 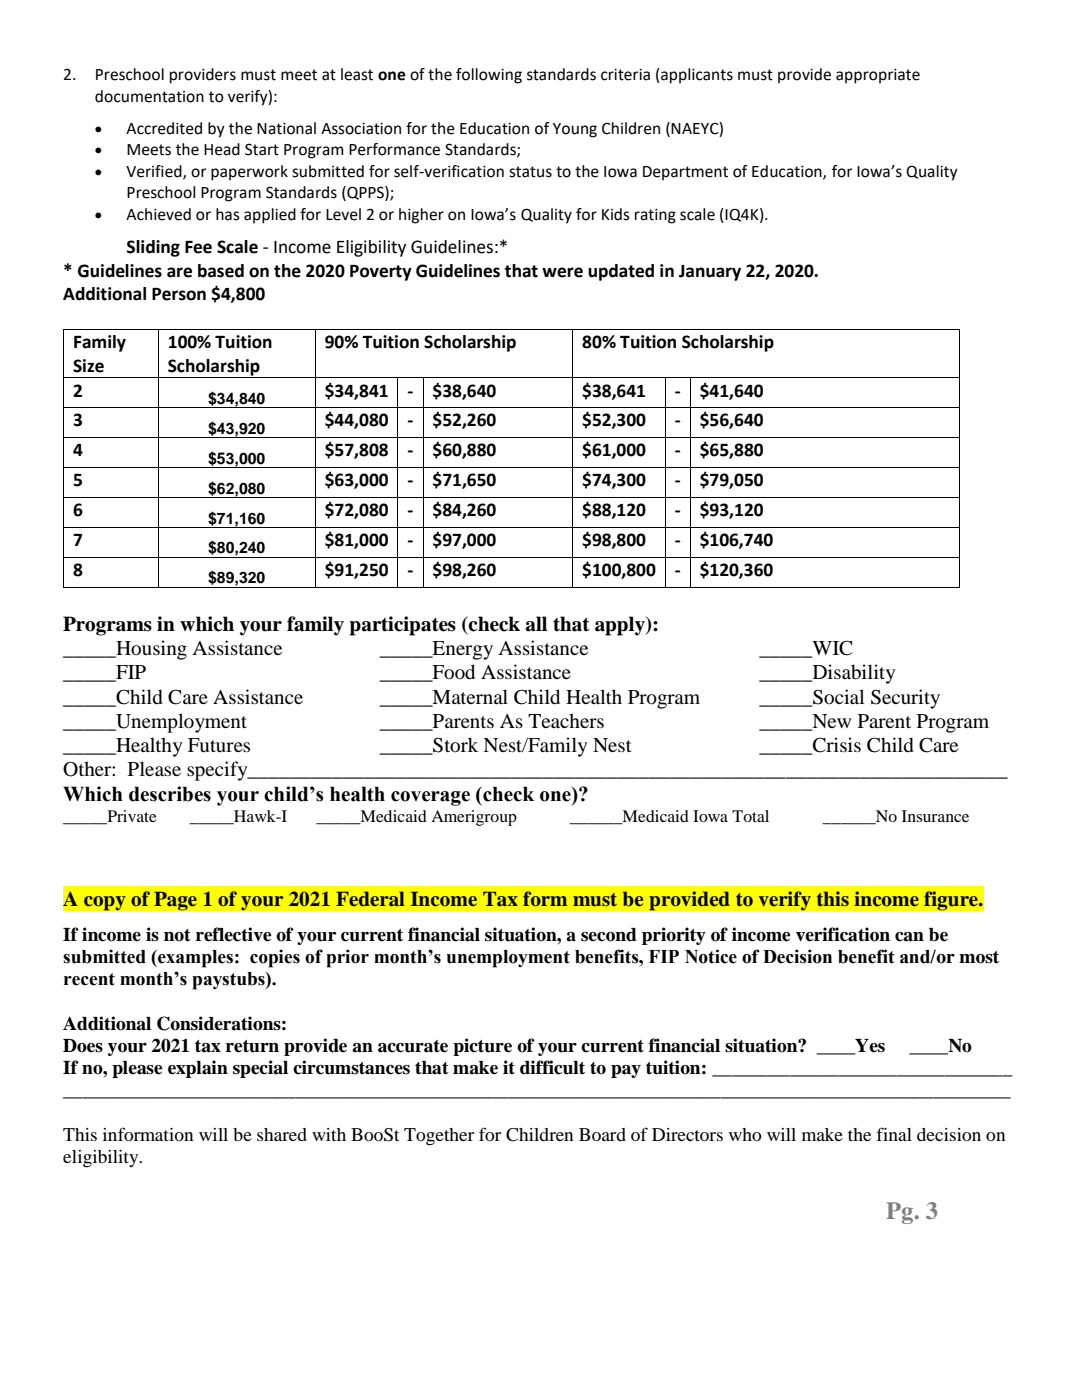 What do you see at coordinates (149, 96) in the screenshot?
I see `documentation` at bounding box center [149, 96].
